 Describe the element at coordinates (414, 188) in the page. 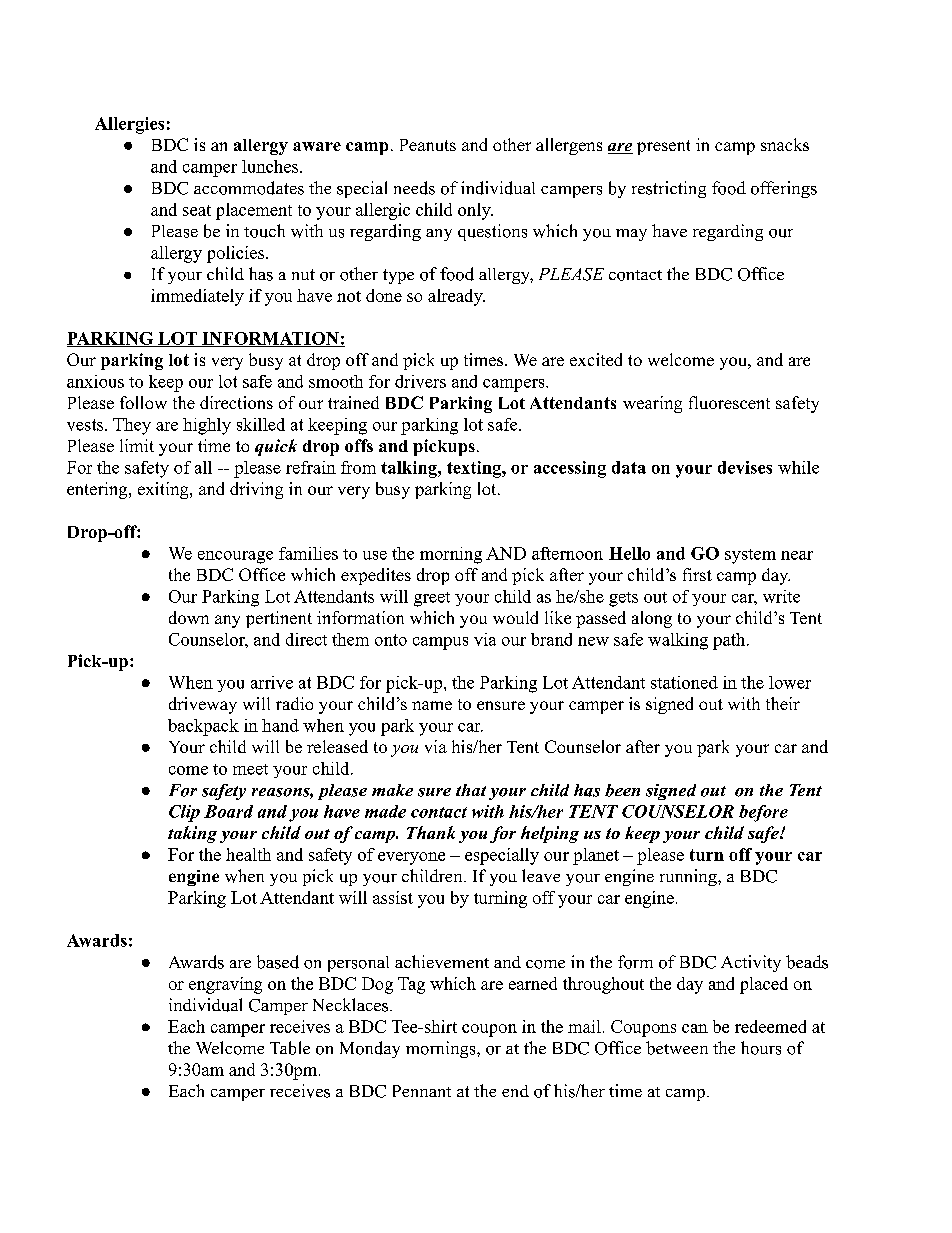

I see `needs` at that location.
